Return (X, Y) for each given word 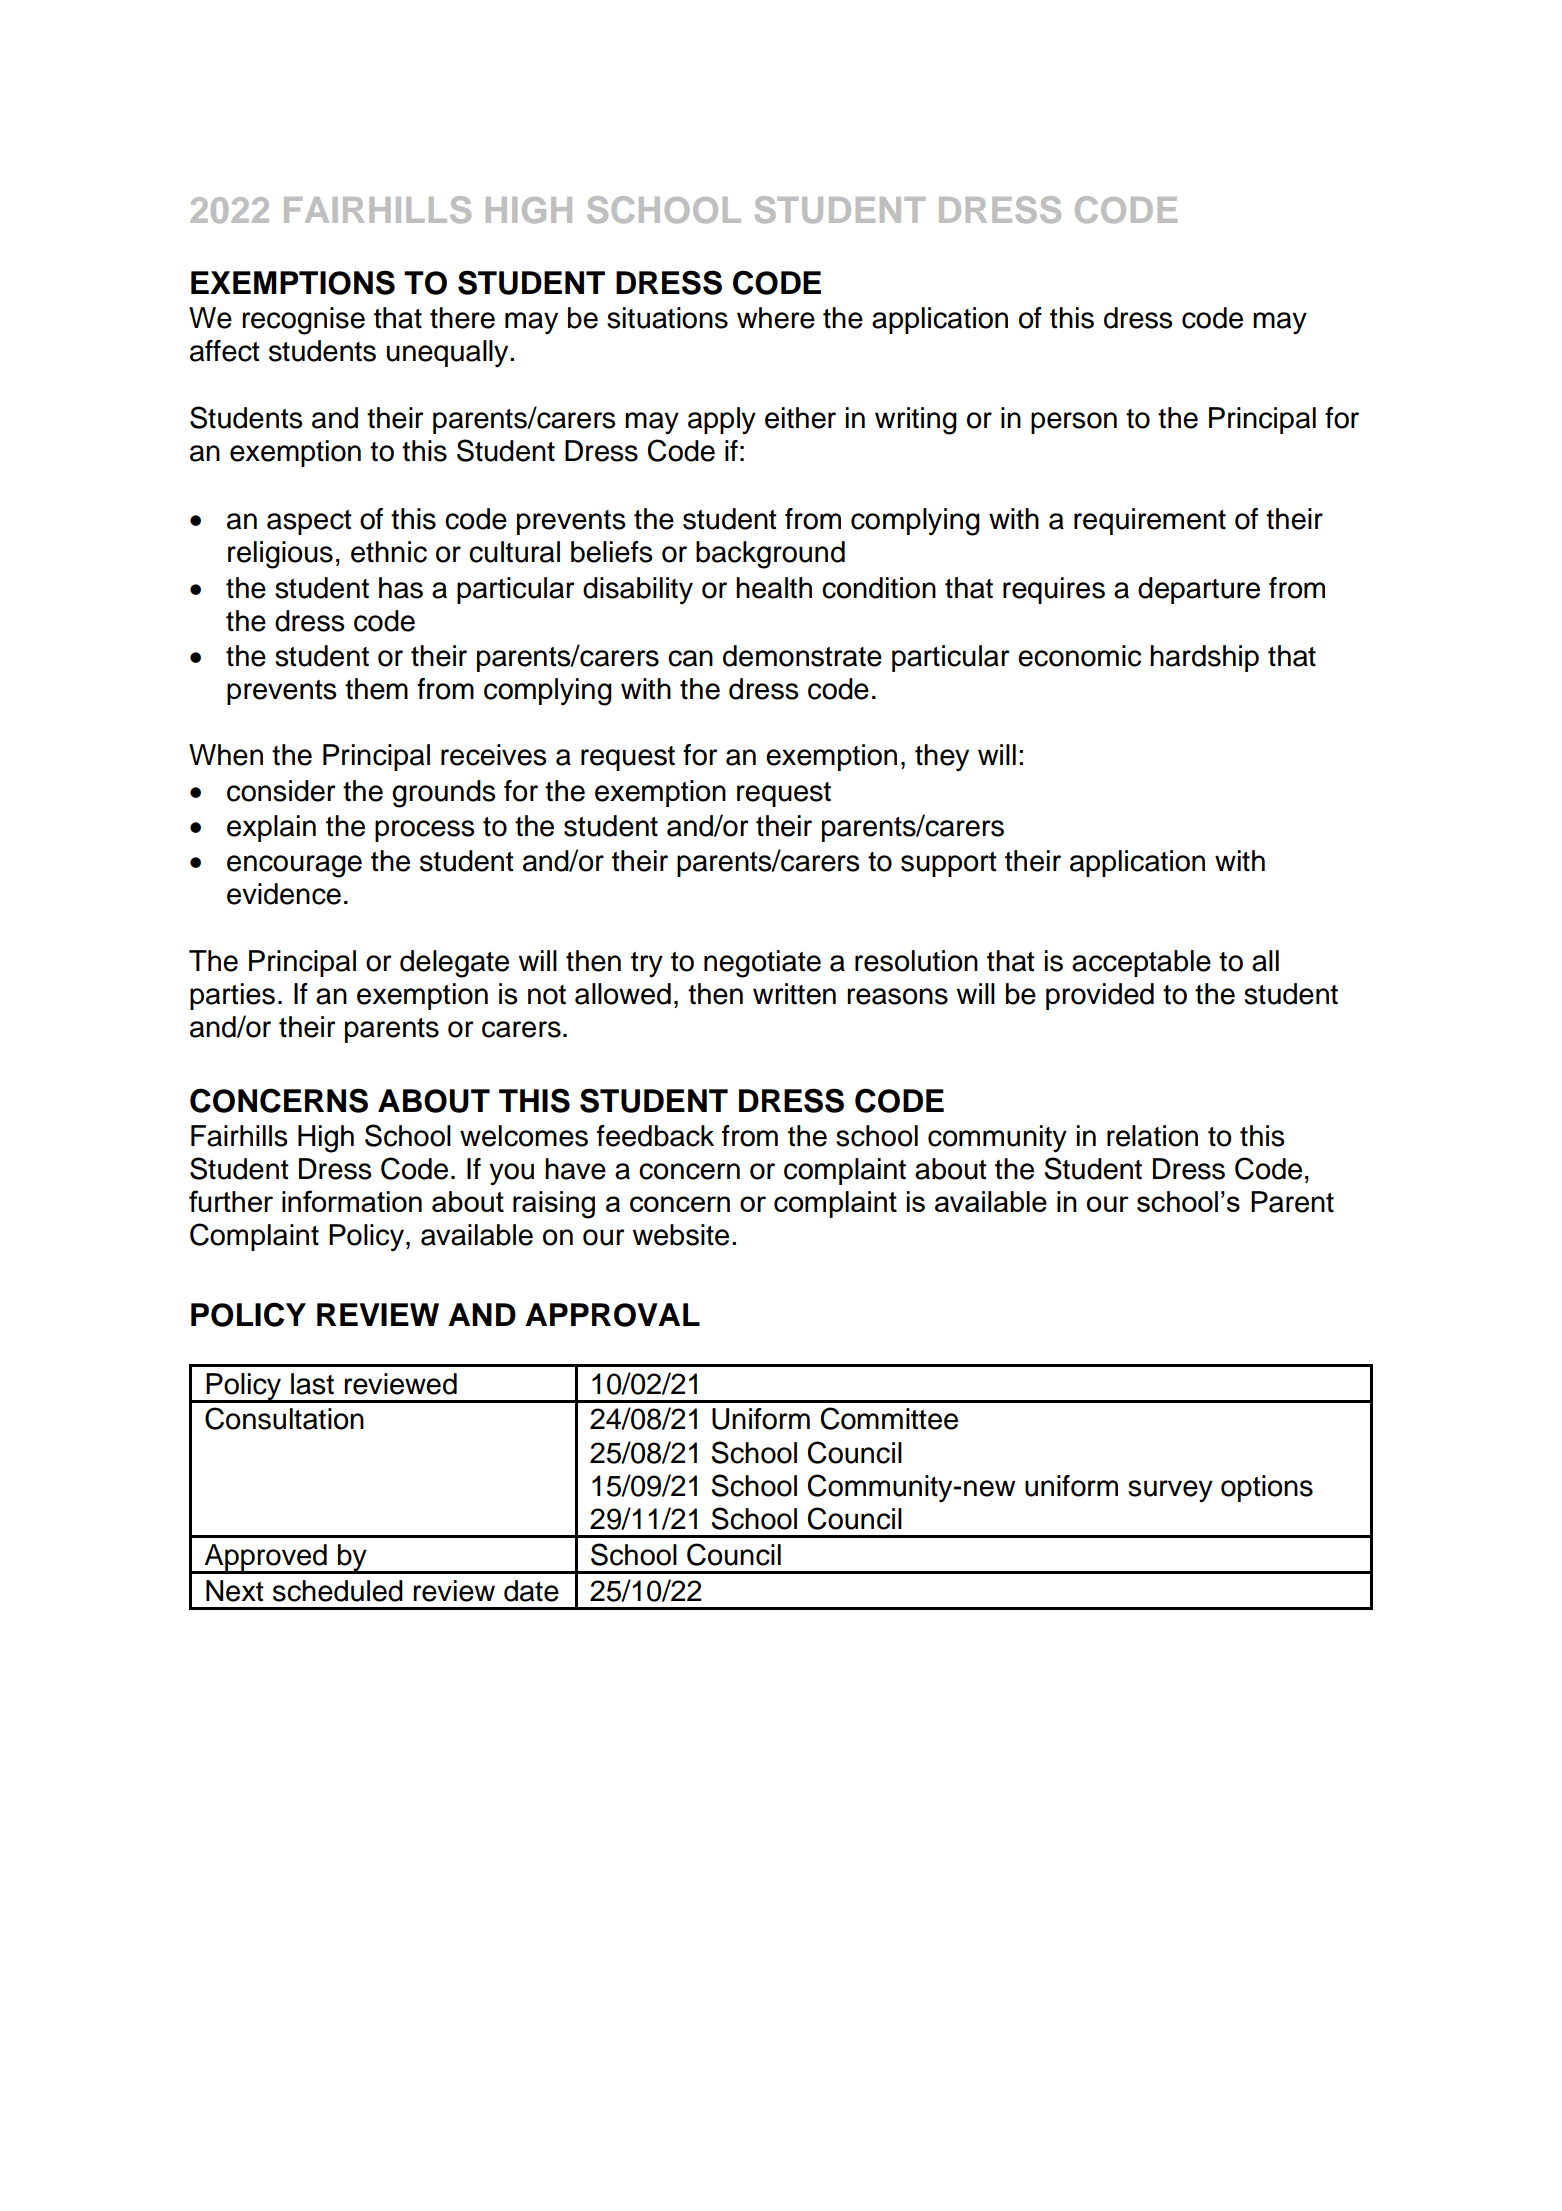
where (776, 318)
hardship (1204, 658)
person (1074, 423)
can (690, 658)
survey (1170, 1491)
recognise (303, 321)
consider (281, 791)
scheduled (338, 1591)
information (352, 1201)
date (531, 1591)
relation (1152, 1136)
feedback (655, 1136)
